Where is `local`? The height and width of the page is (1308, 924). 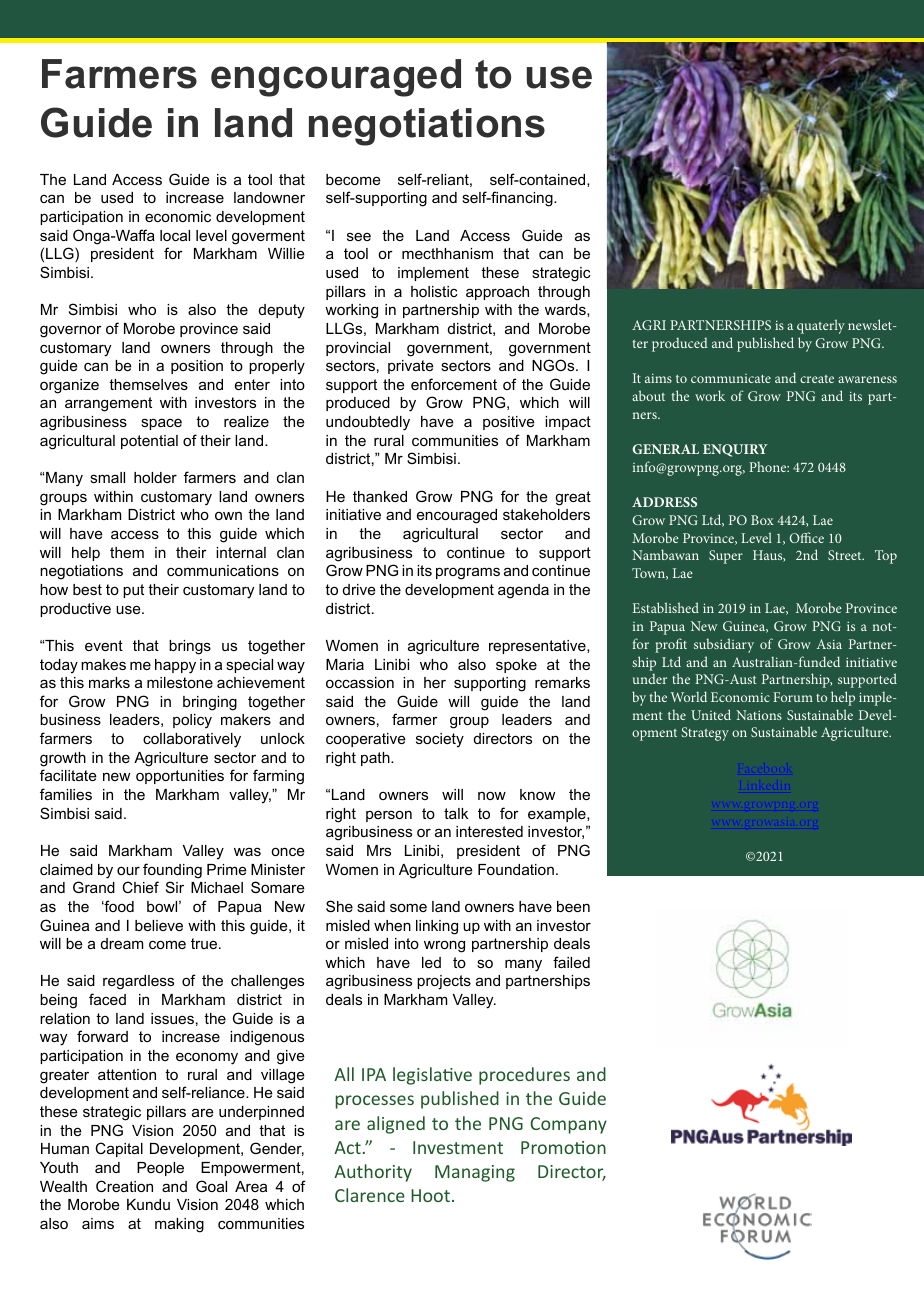
local is located at coordinates (175, 235).
